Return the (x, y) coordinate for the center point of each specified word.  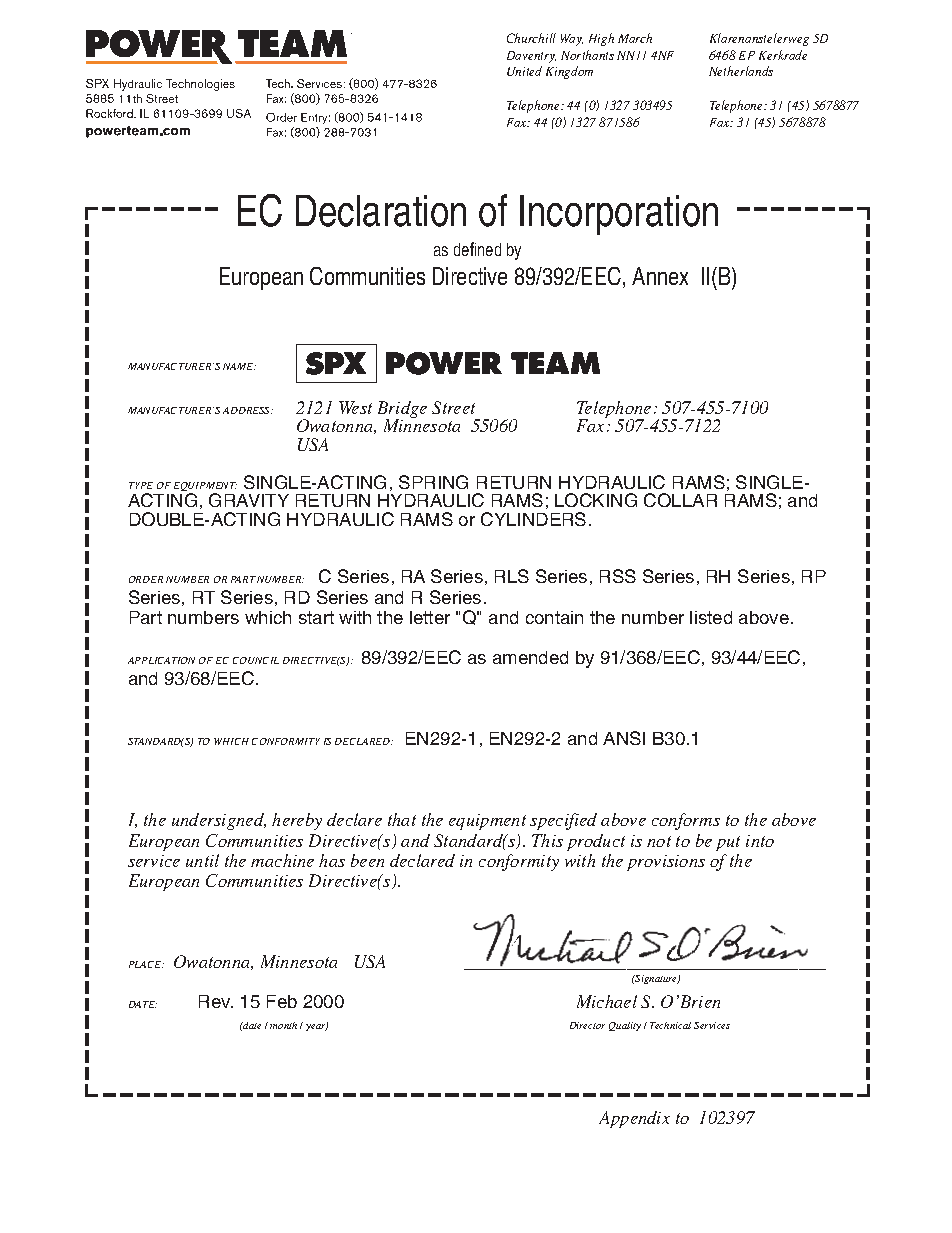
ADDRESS (247, 410)
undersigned (219, 821)
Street (453, 407)
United (524, 71)
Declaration (381, 211)
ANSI (624, 738)
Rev (216, 1001)
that (402, 819)
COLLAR (680, 500)
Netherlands (741, 71)
